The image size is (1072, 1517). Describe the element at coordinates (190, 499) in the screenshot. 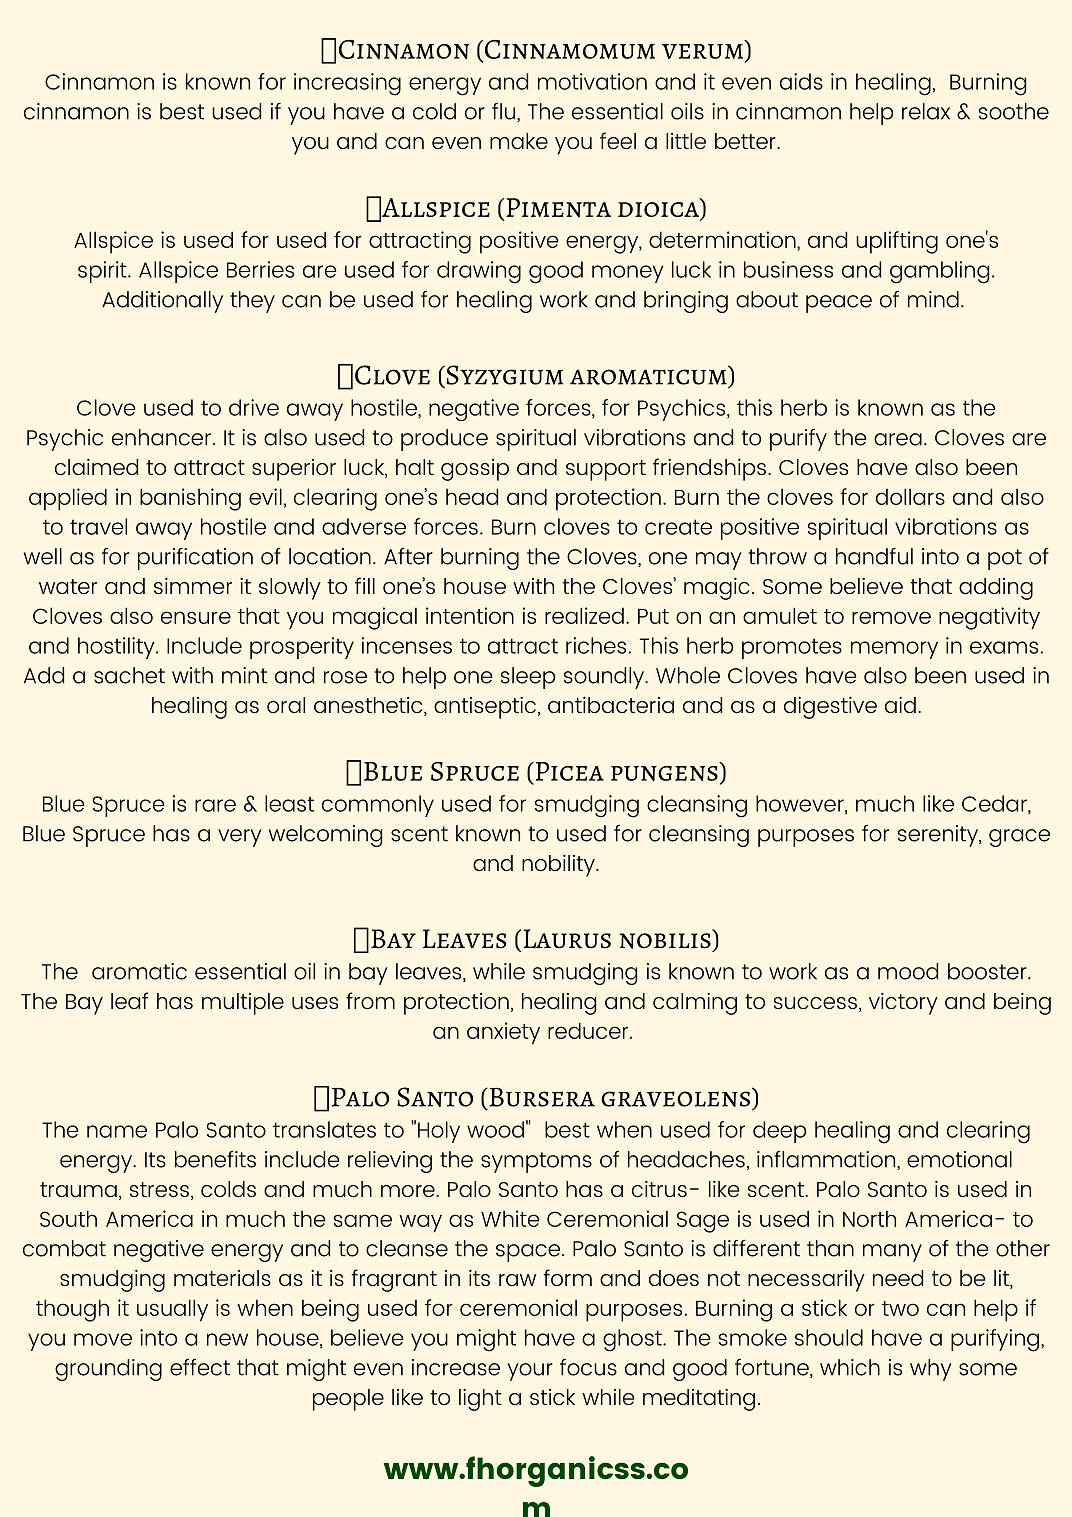

I see `banishing` at that location.
